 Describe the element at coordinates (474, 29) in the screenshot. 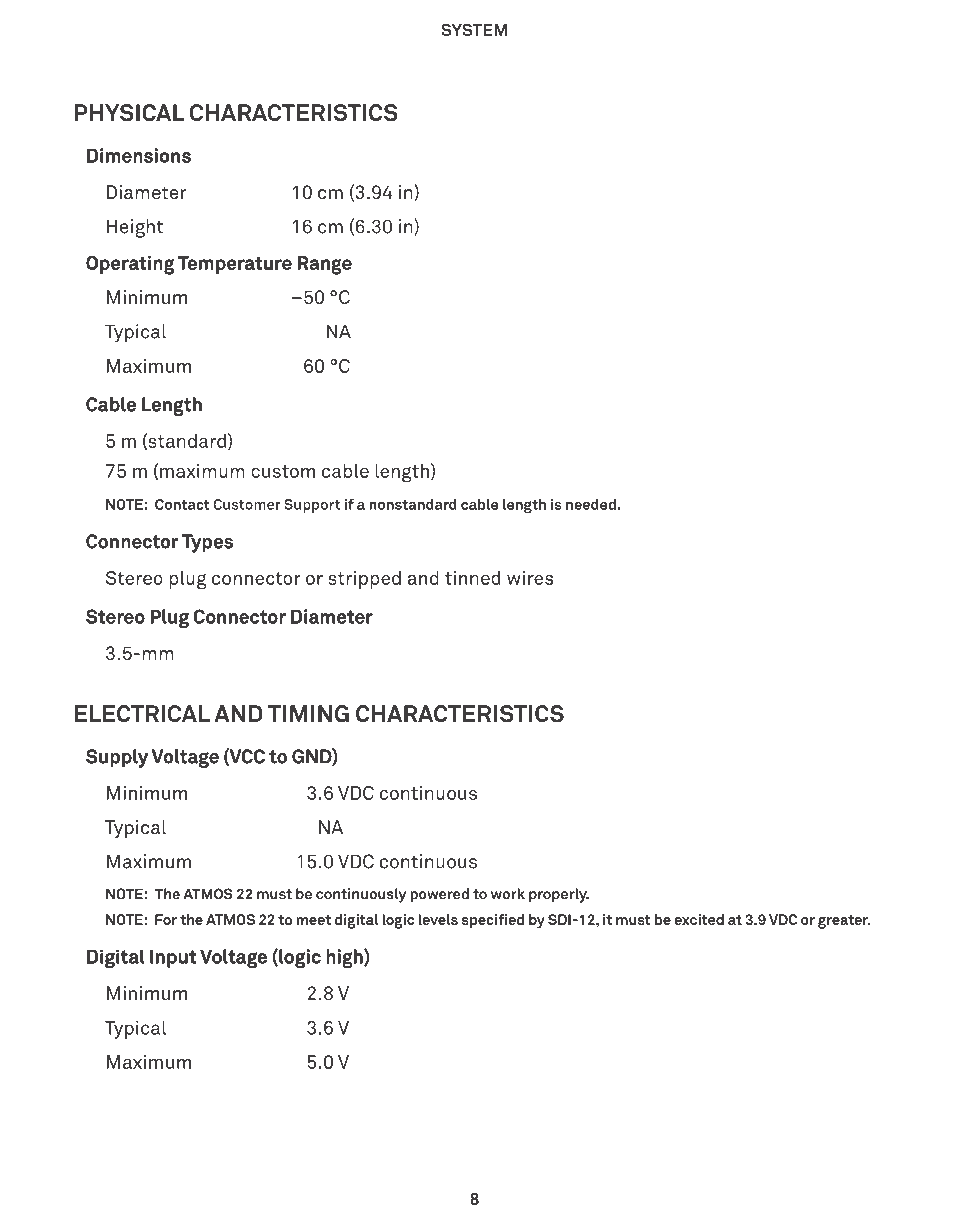

I see `System` at that location.
